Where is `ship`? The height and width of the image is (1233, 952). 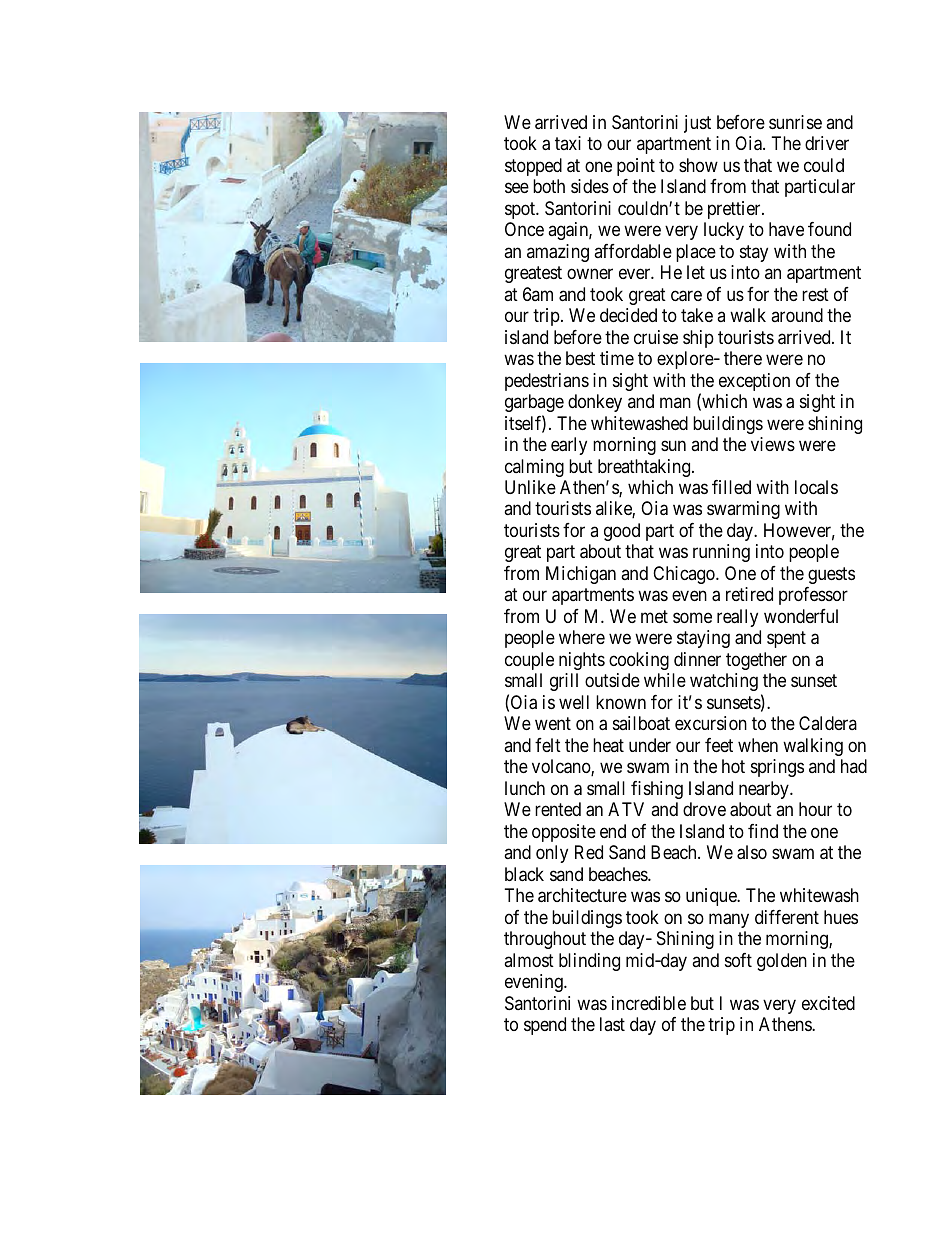
ship is located at coordinates (698, 339).
